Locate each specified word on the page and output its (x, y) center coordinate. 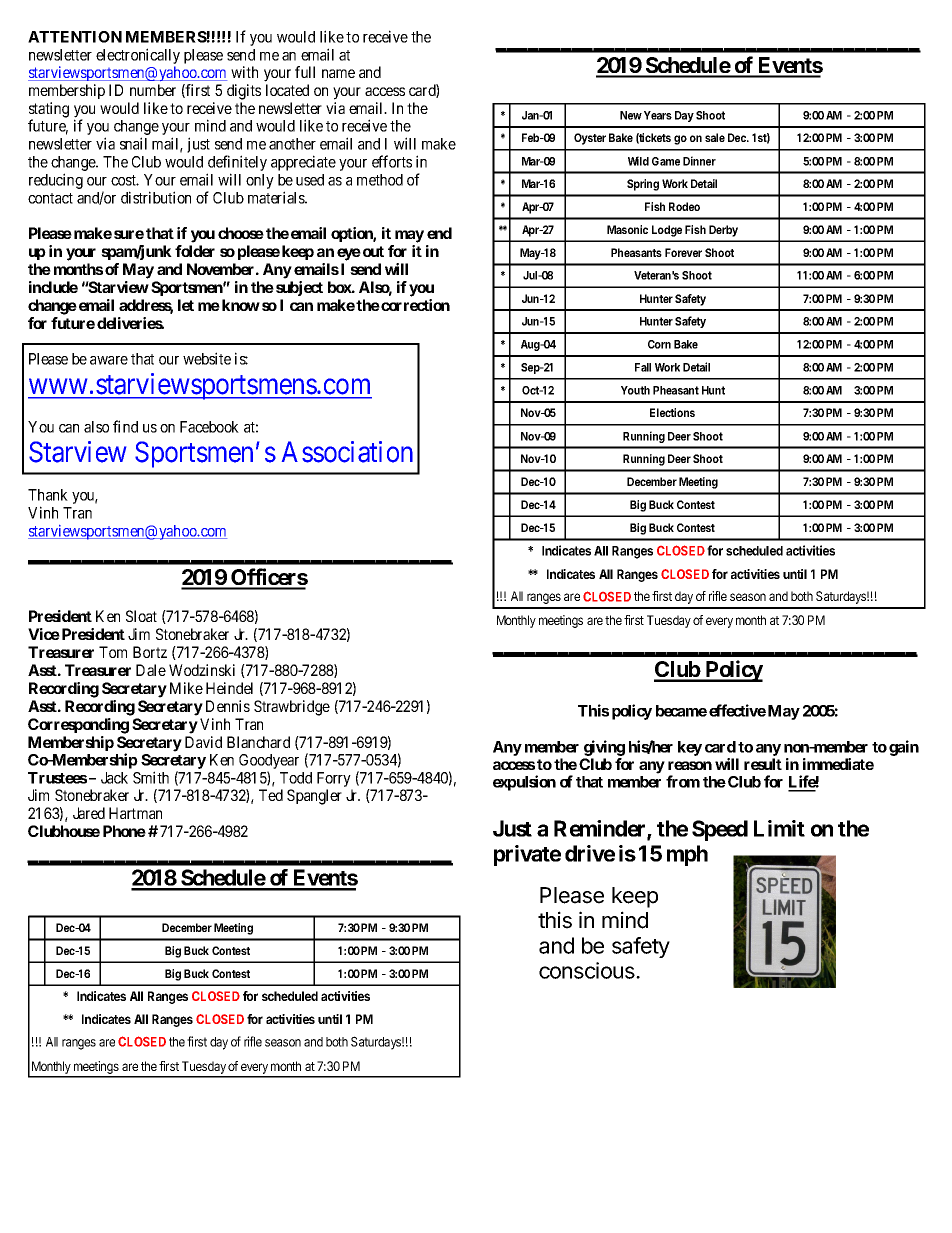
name (338, 73)
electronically (138, 56)
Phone (124, 831)
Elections (672, 412)
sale (715, 137)
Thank (48, 495)
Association (347, 452)
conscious (588, 970)
